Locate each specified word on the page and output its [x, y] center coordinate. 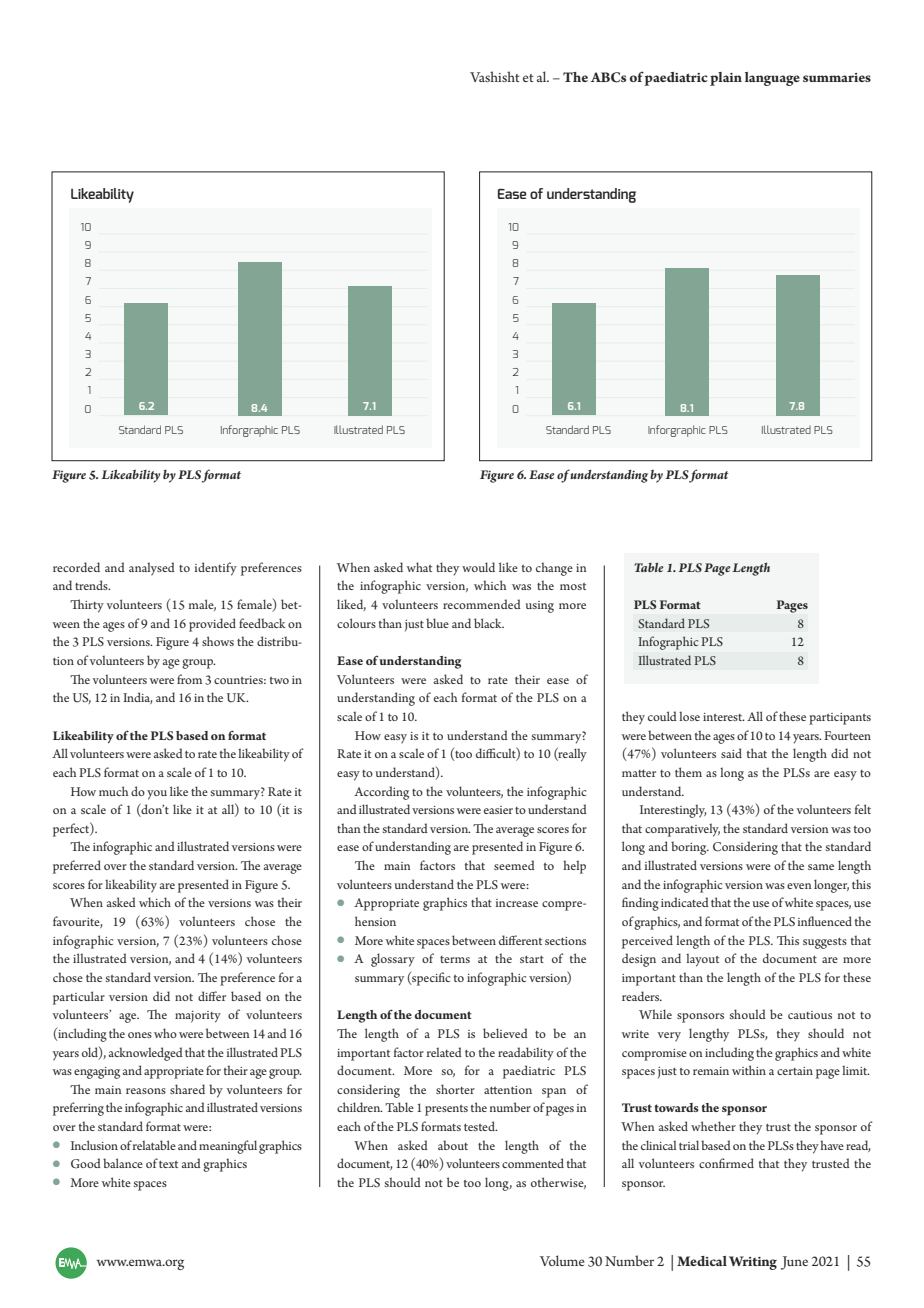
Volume [562, 1260]
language [772, 79]
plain [726, 79]
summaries [837, 77]
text [168, 1164]
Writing [753, 1263]
